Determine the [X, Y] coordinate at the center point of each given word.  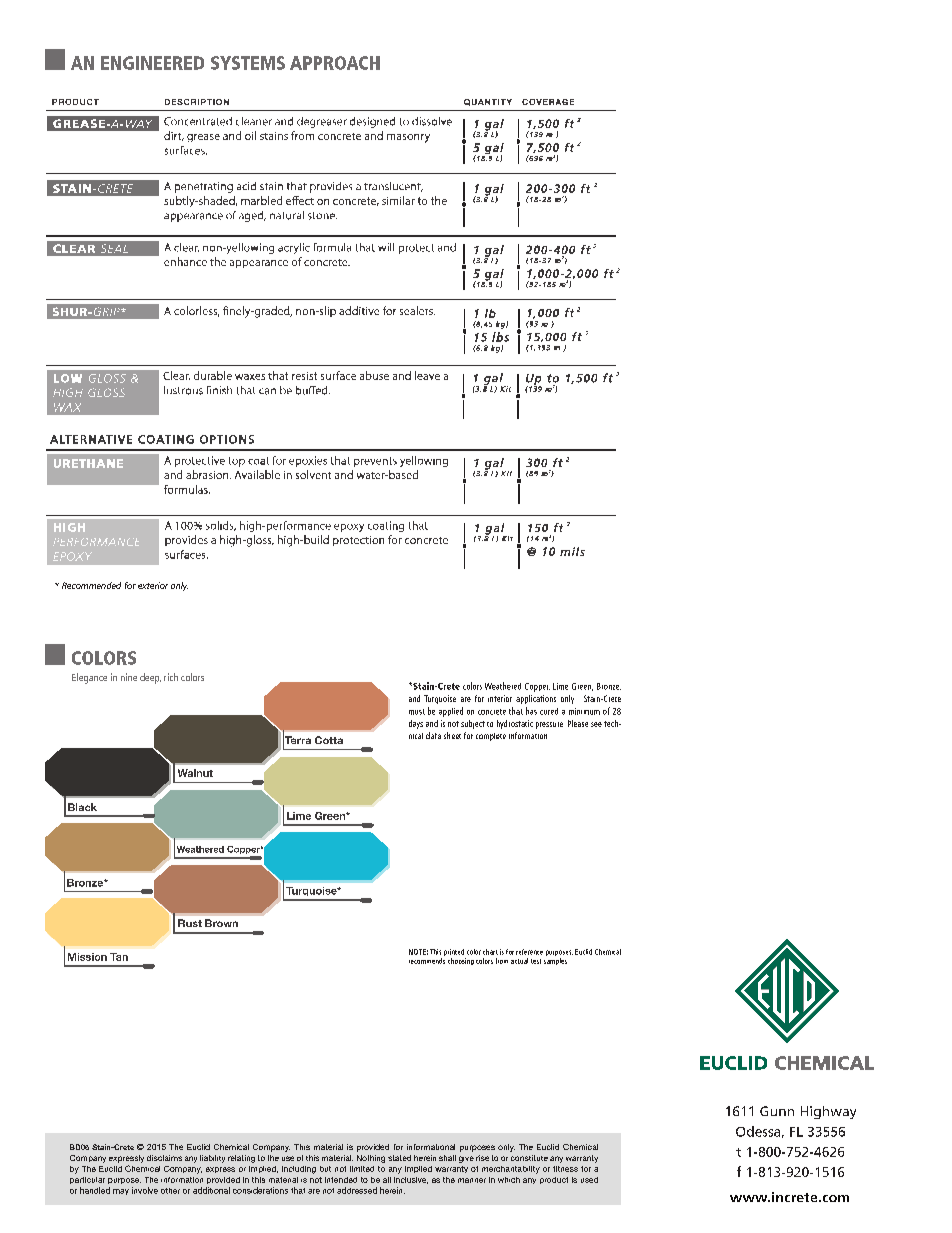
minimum [584, 711]
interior [500, 698]
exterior [153, 585]
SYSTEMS [248, 63]
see [596, 724]
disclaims [164, 1158]
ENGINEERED [152, 63]
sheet [452, 735]
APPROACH [335, 63]
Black [82, 807]
